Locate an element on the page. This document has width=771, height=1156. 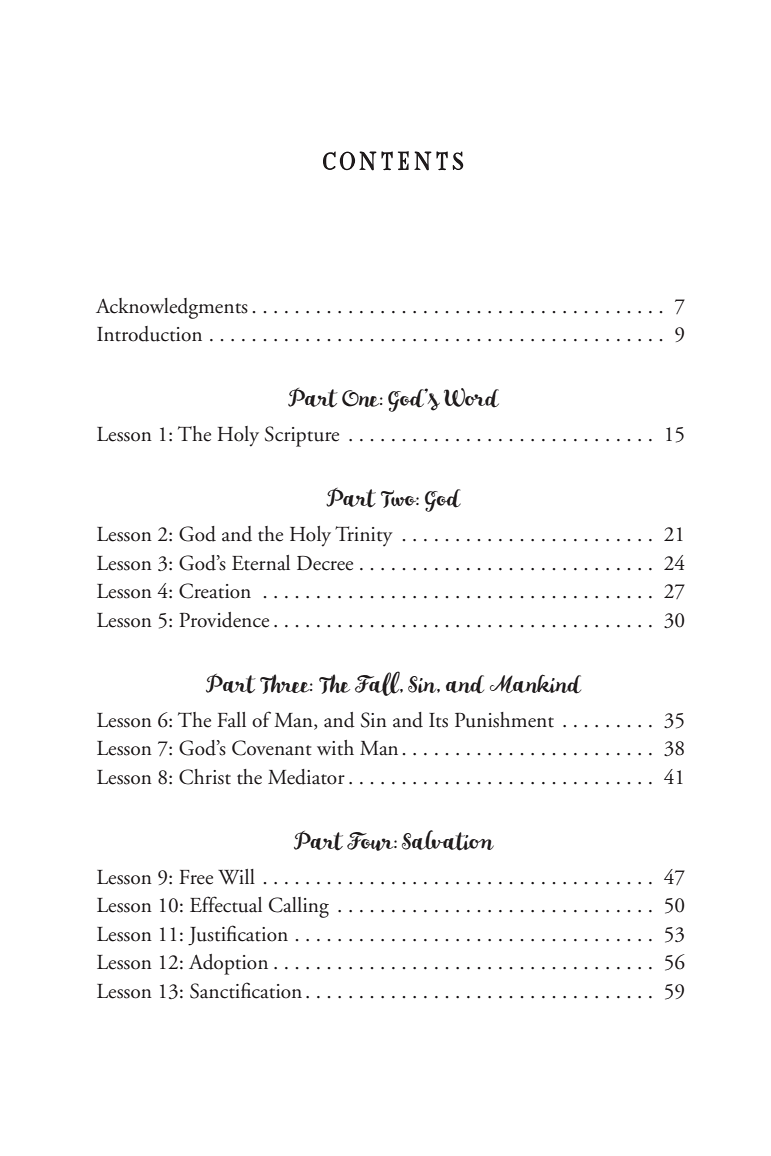
Introduction is located at coordinates (149, 334).
